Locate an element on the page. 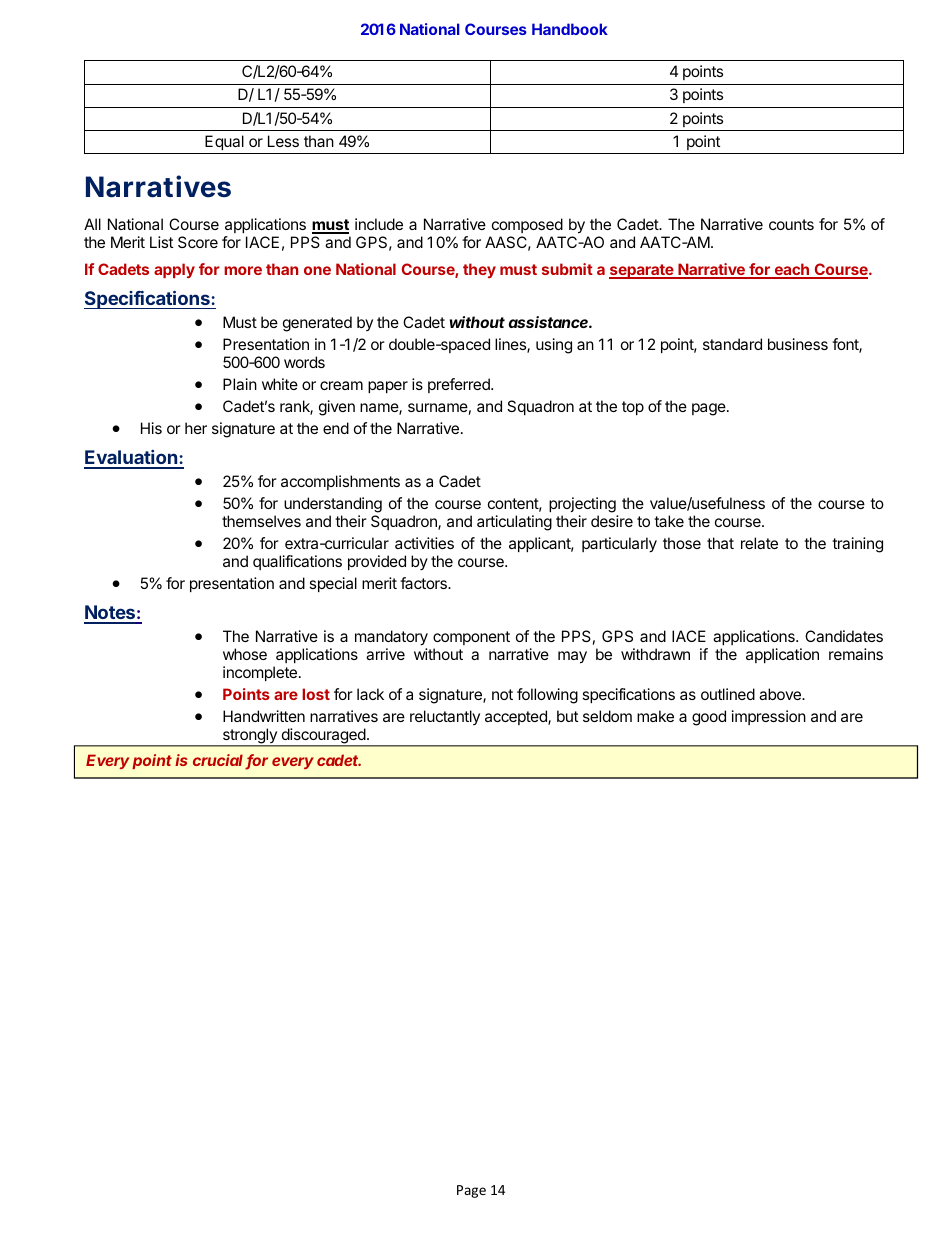  Equal is located at coordinates (224, 142).
